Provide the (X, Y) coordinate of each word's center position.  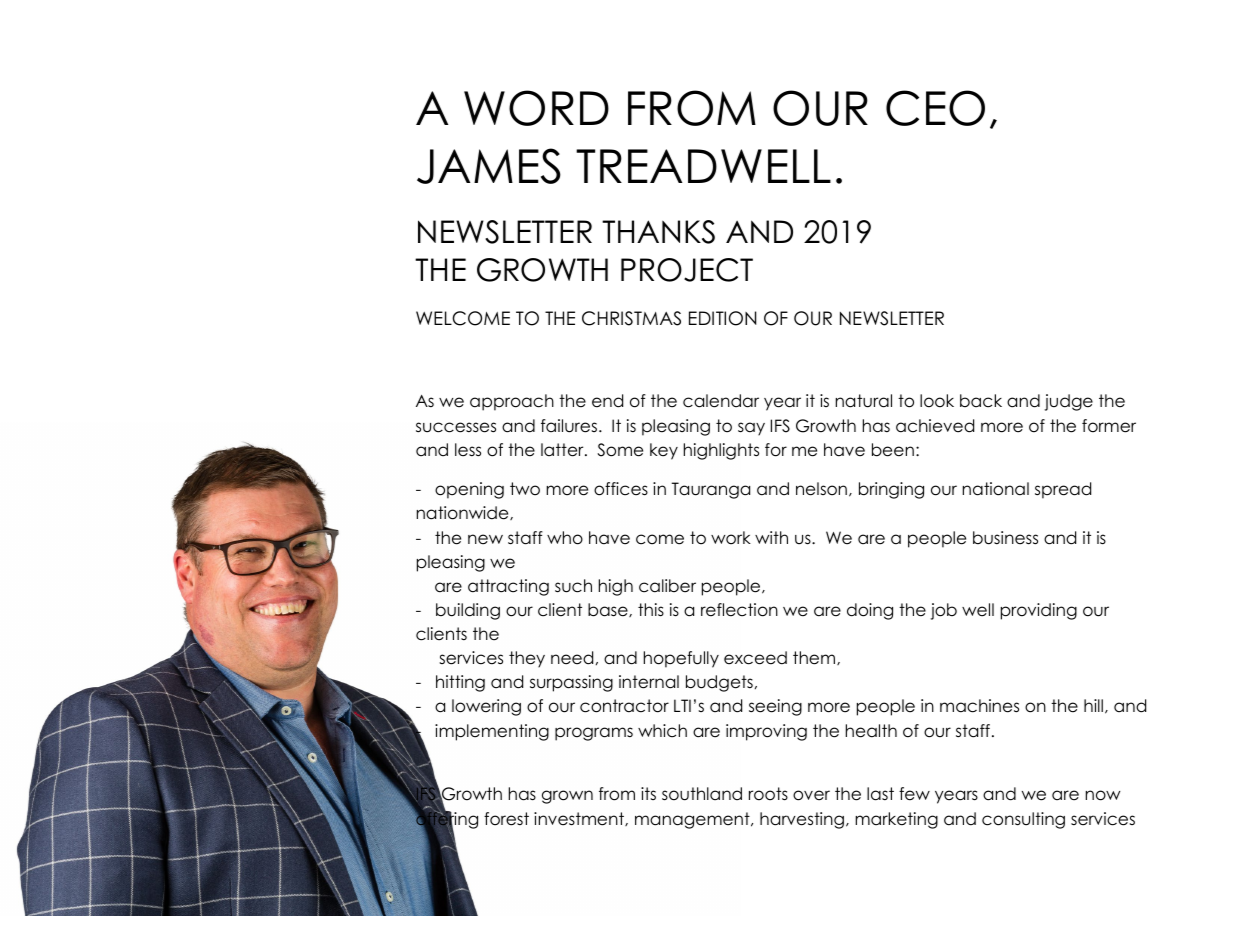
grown (567, 797)
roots (768, 794)
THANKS (658, 232)
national (996, 489)
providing (1039, 611)
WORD (536, 108)
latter (563, 450)
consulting (1023, 820)
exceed (755, 658)
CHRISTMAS (631, 318)
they (527, 659)
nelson (821, 489)
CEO (935, 108)
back (981, 401)
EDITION (722, 318)
